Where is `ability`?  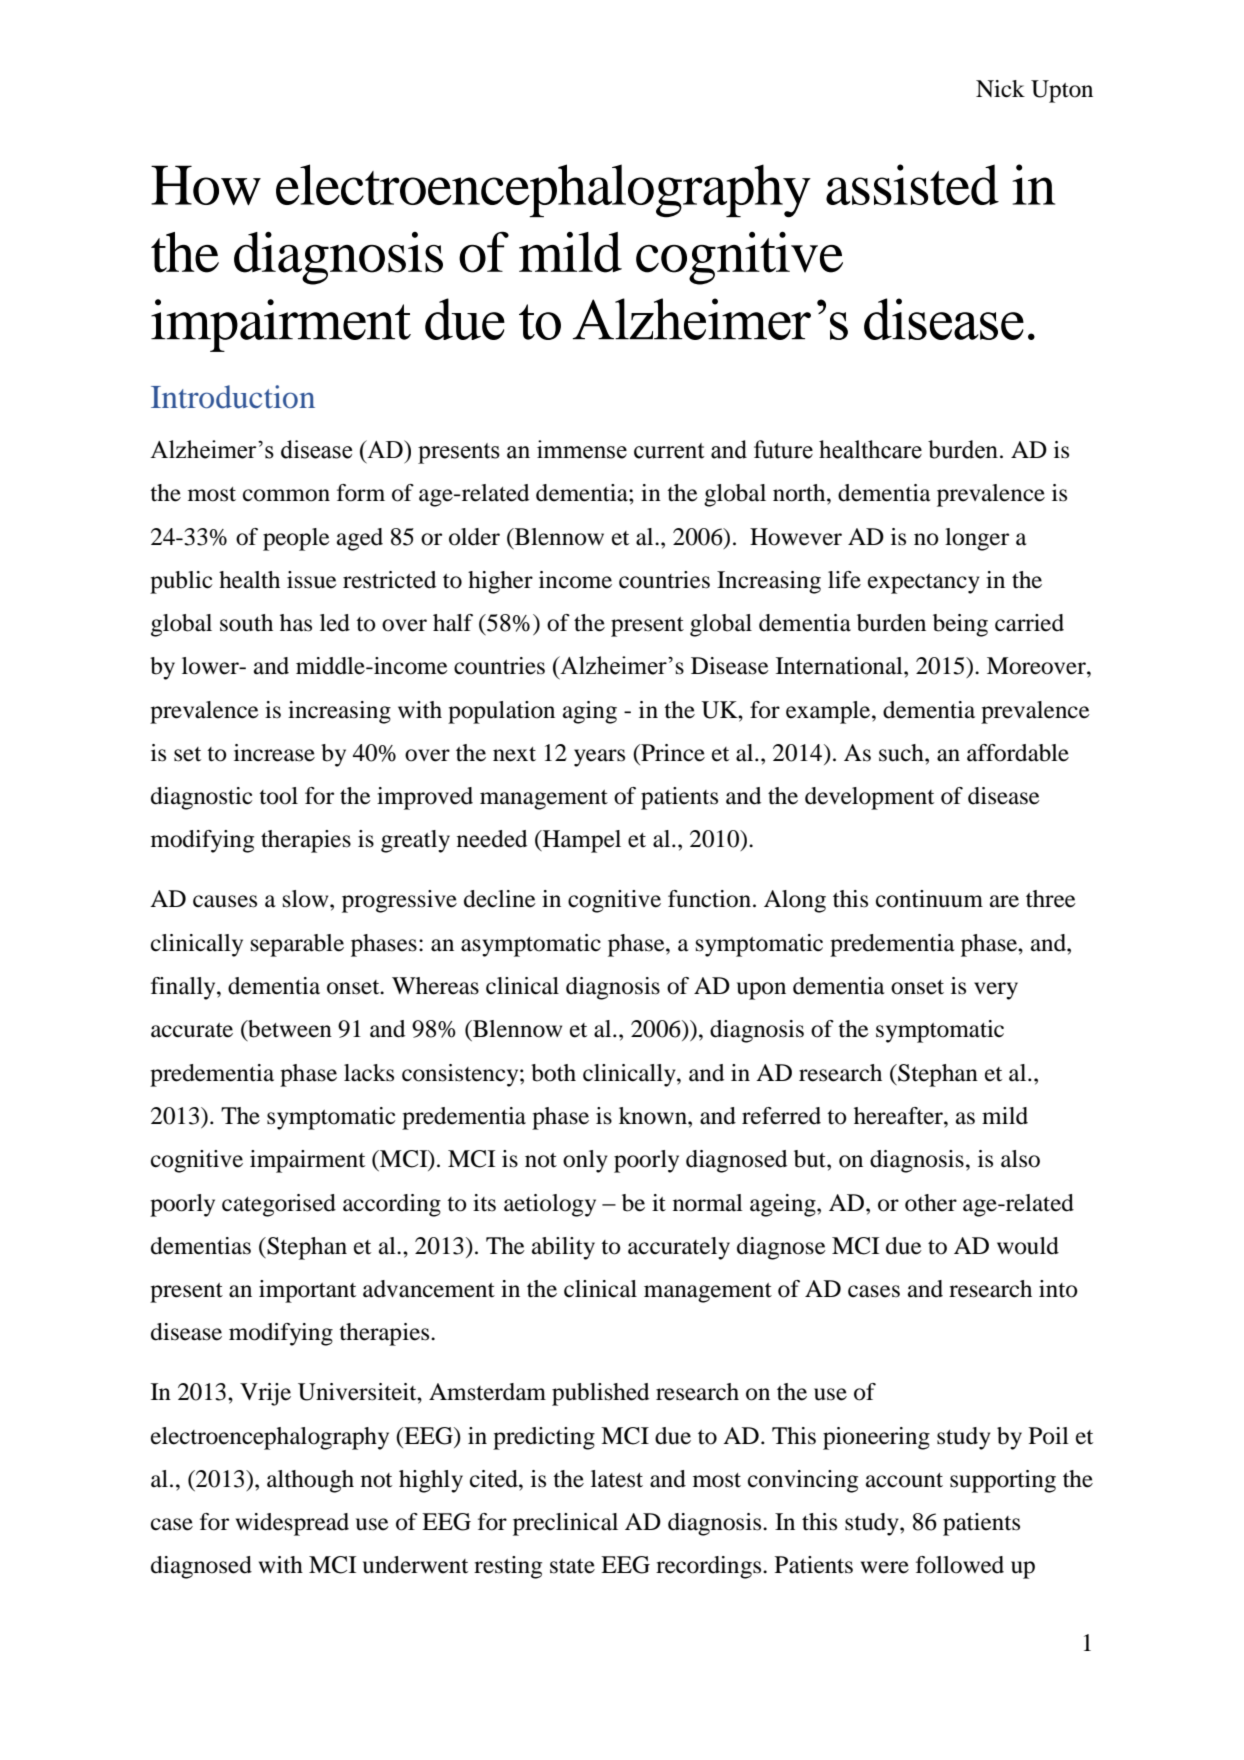 ability is located at coordinates (563, 1248).
